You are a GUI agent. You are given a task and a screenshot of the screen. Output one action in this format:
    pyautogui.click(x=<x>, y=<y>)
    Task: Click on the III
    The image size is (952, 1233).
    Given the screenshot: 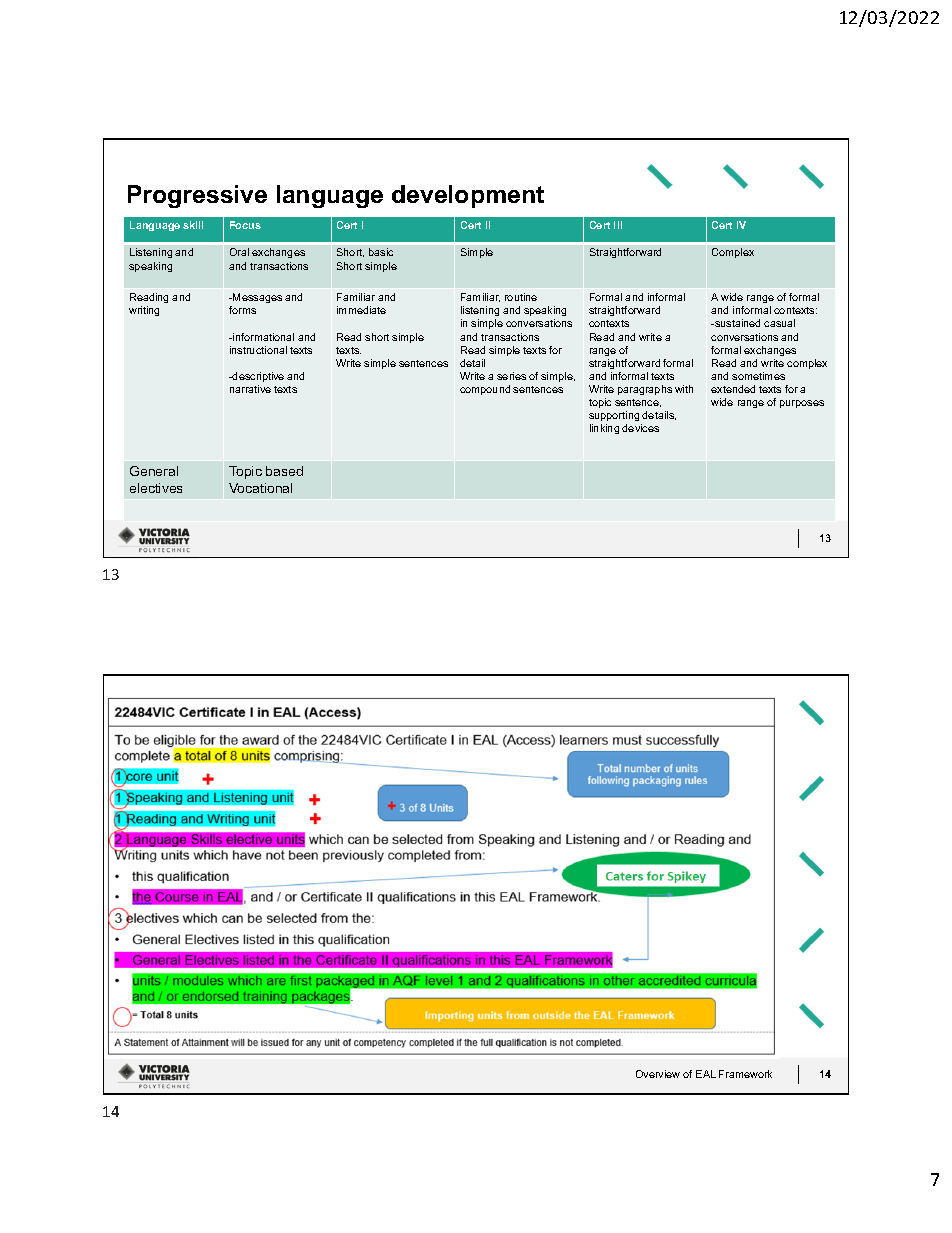 What is the action you would take?
    pyautogui.click(x=618, y=225)
